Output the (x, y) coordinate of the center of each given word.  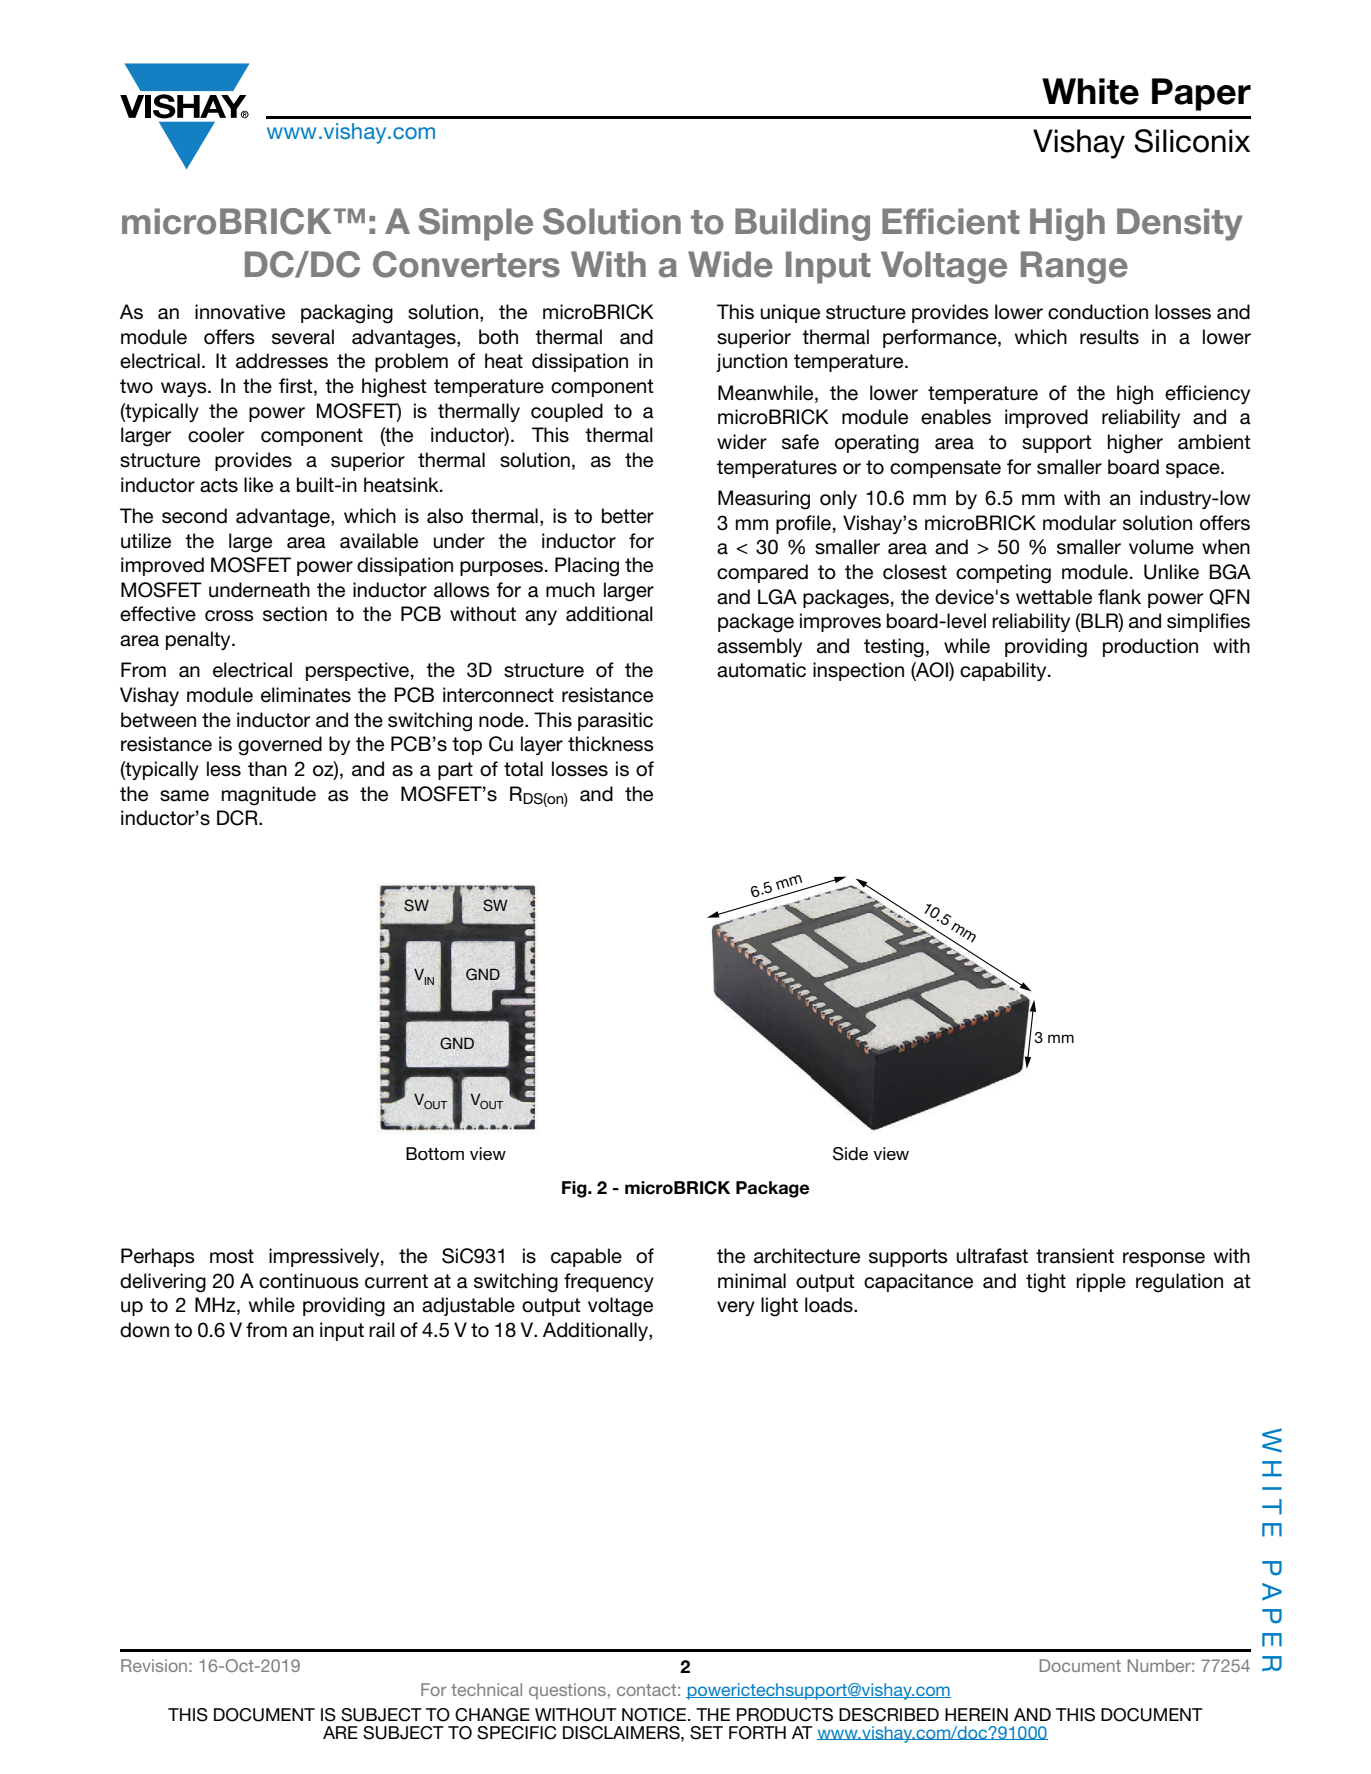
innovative (240, 312)
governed (280, 746)
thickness (611, 744)
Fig (575, 1189)
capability (1004, 671)
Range (1074, 267)
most (232, 1256)
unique (790, 313)
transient (1075, 1256)
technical (486, 1689)
